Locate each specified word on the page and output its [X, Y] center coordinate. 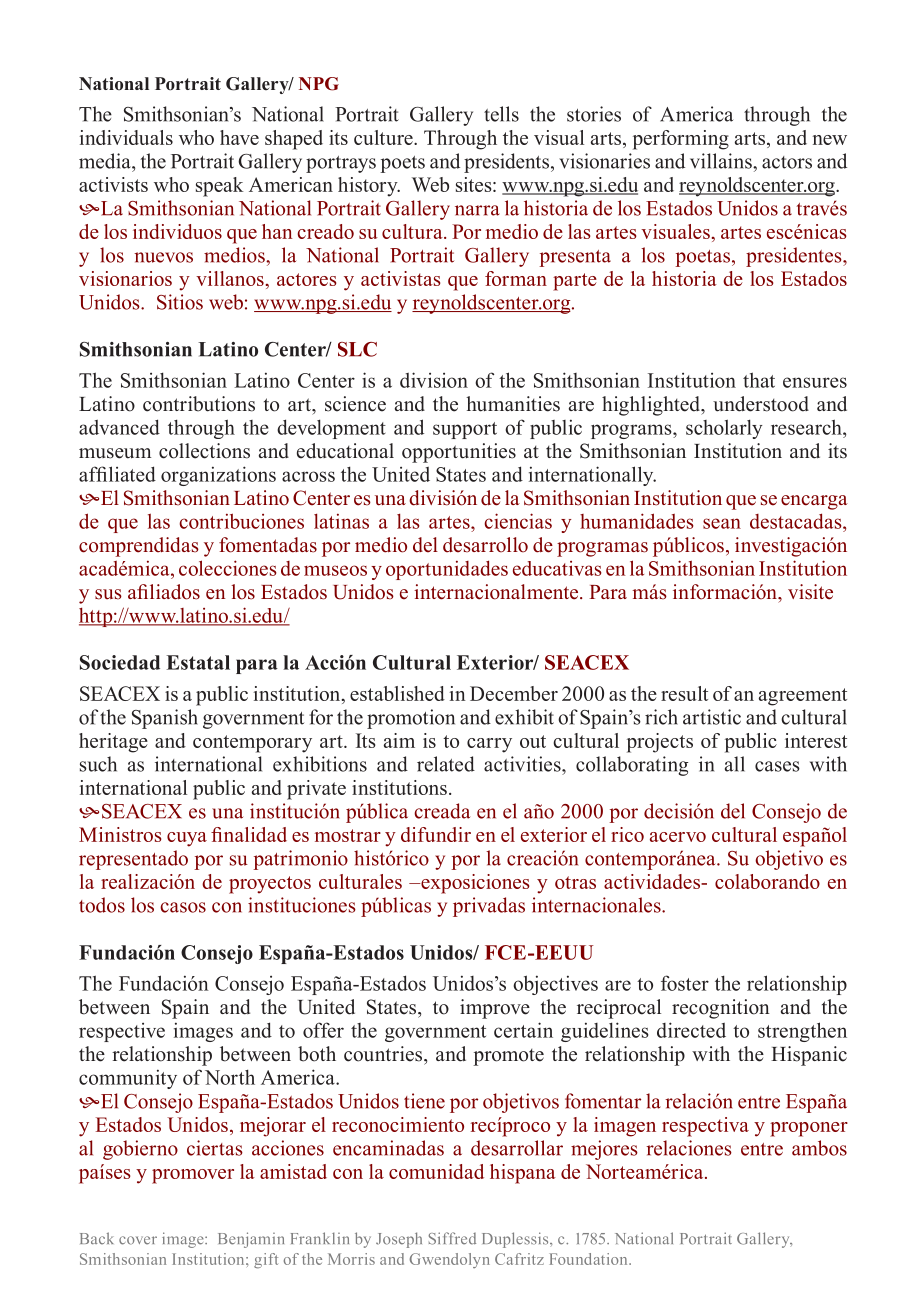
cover [138, 1240]
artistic [712, 717]
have [239, 137]
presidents [506, 163]
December [514, 693]
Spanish [165, 719]
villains [722, 161]
